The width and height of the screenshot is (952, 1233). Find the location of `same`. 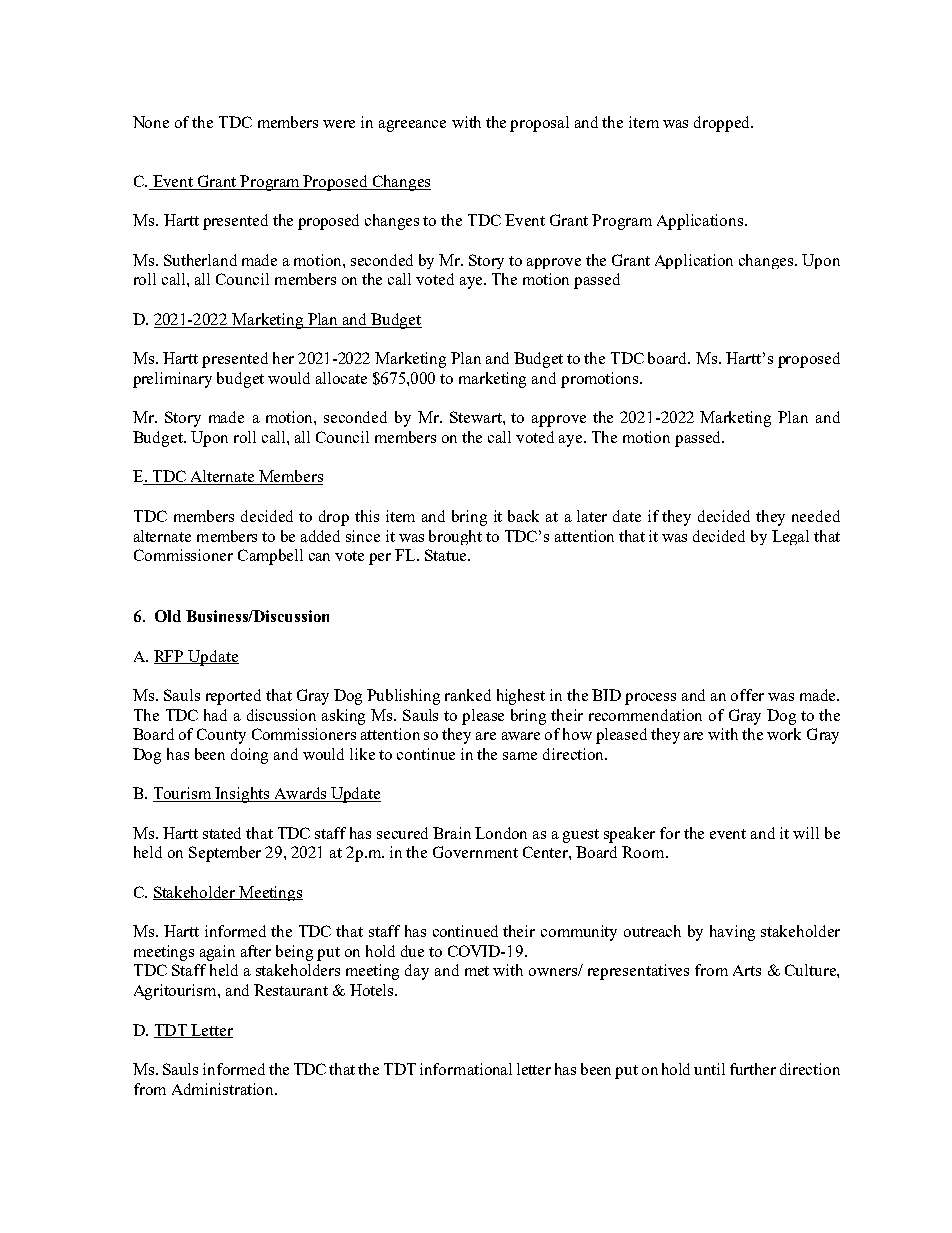

same is located at coordinates (520, 756).
